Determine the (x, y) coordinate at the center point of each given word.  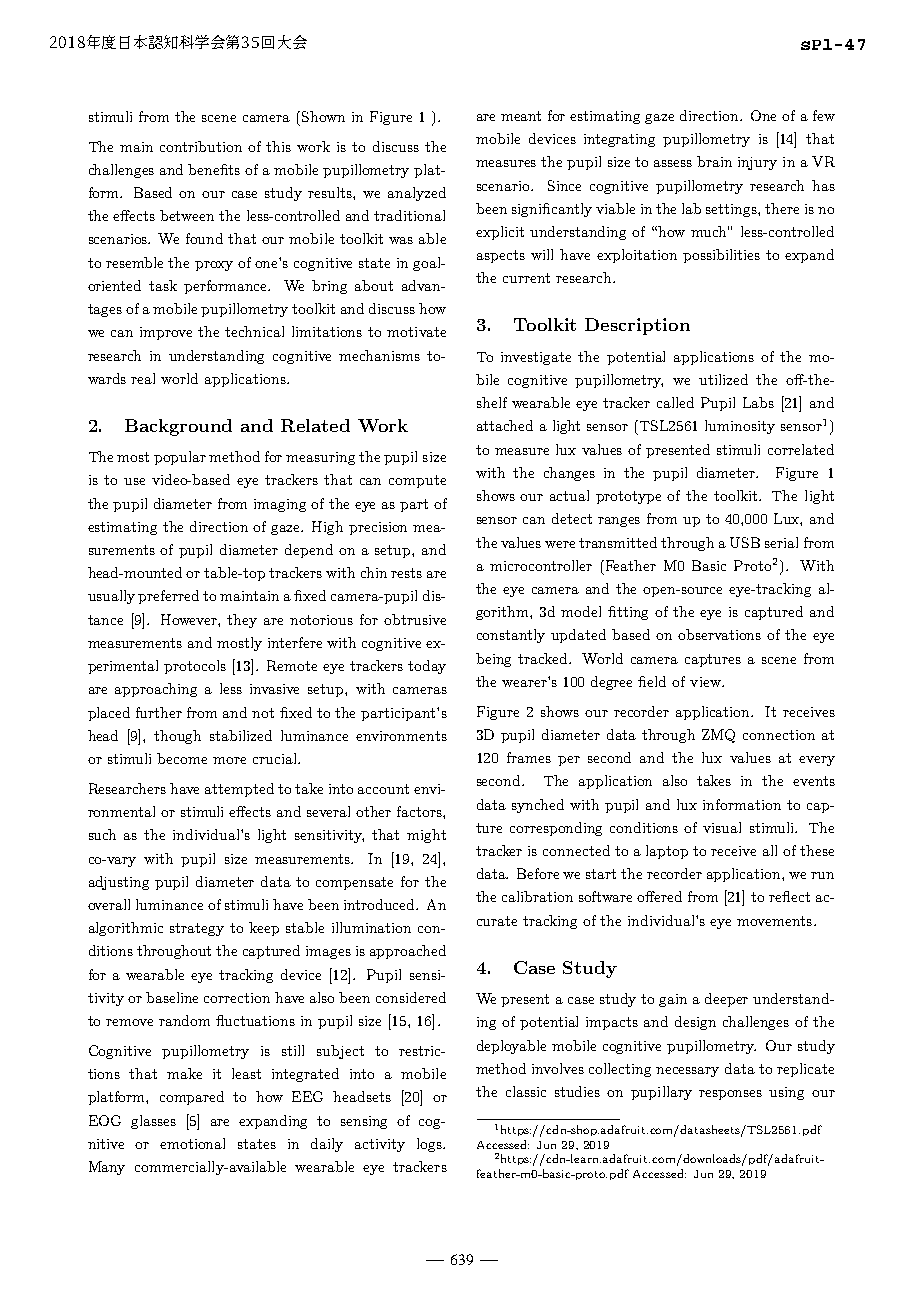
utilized (723, 379)
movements (774, 921)
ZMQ (718, 736)
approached (408, 952)
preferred (168, 597)
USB (745, 542)
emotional (192, 1143)
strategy (197, 929)
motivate (416, 332)
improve (166, 333)
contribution (201, 146)
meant (521, 116)
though (177, 737)
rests (406, 573)
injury (757, 163)
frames (529, 757)
